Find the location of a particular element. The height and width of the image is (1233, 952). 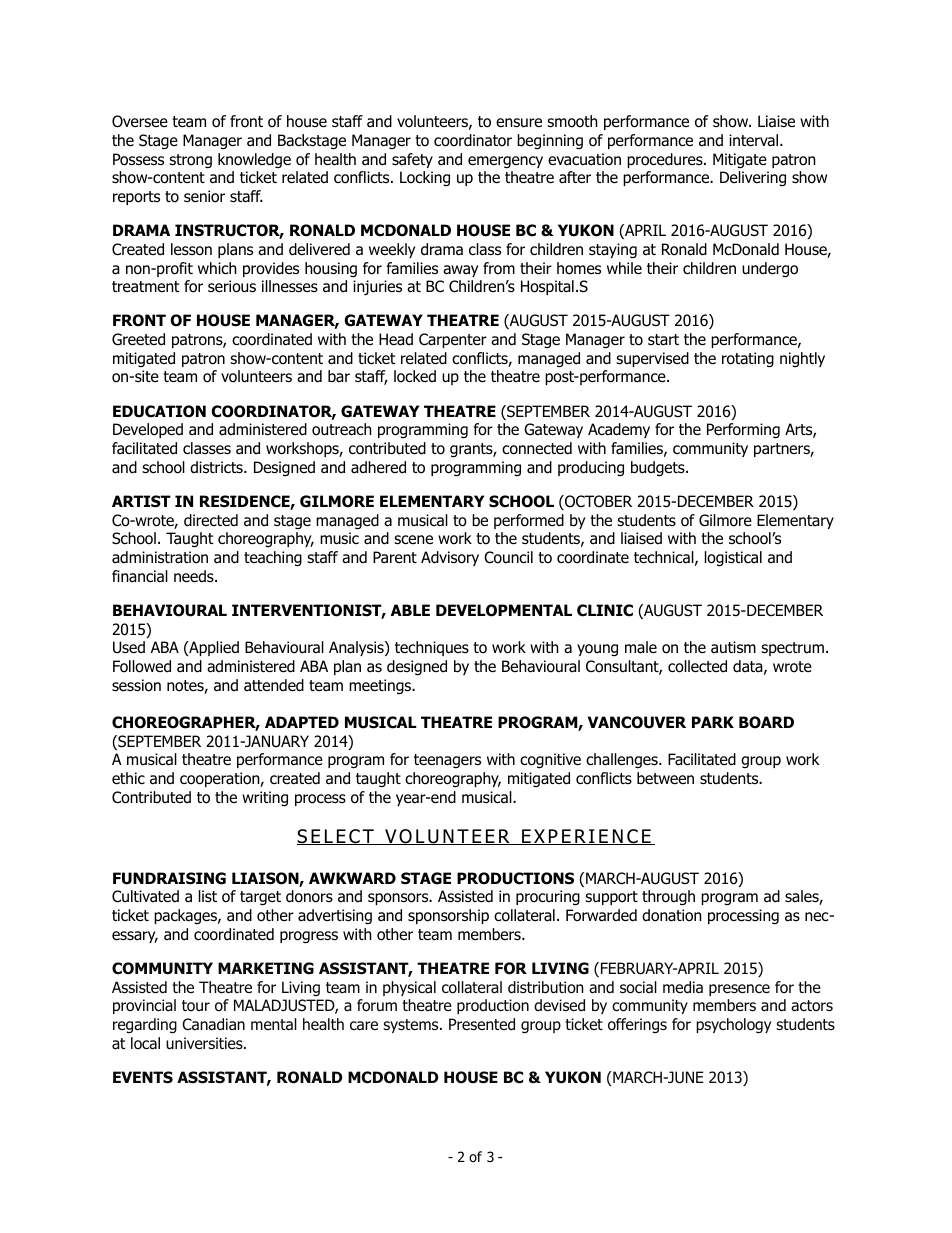

Presented is located at coordinates (482, 1024).
